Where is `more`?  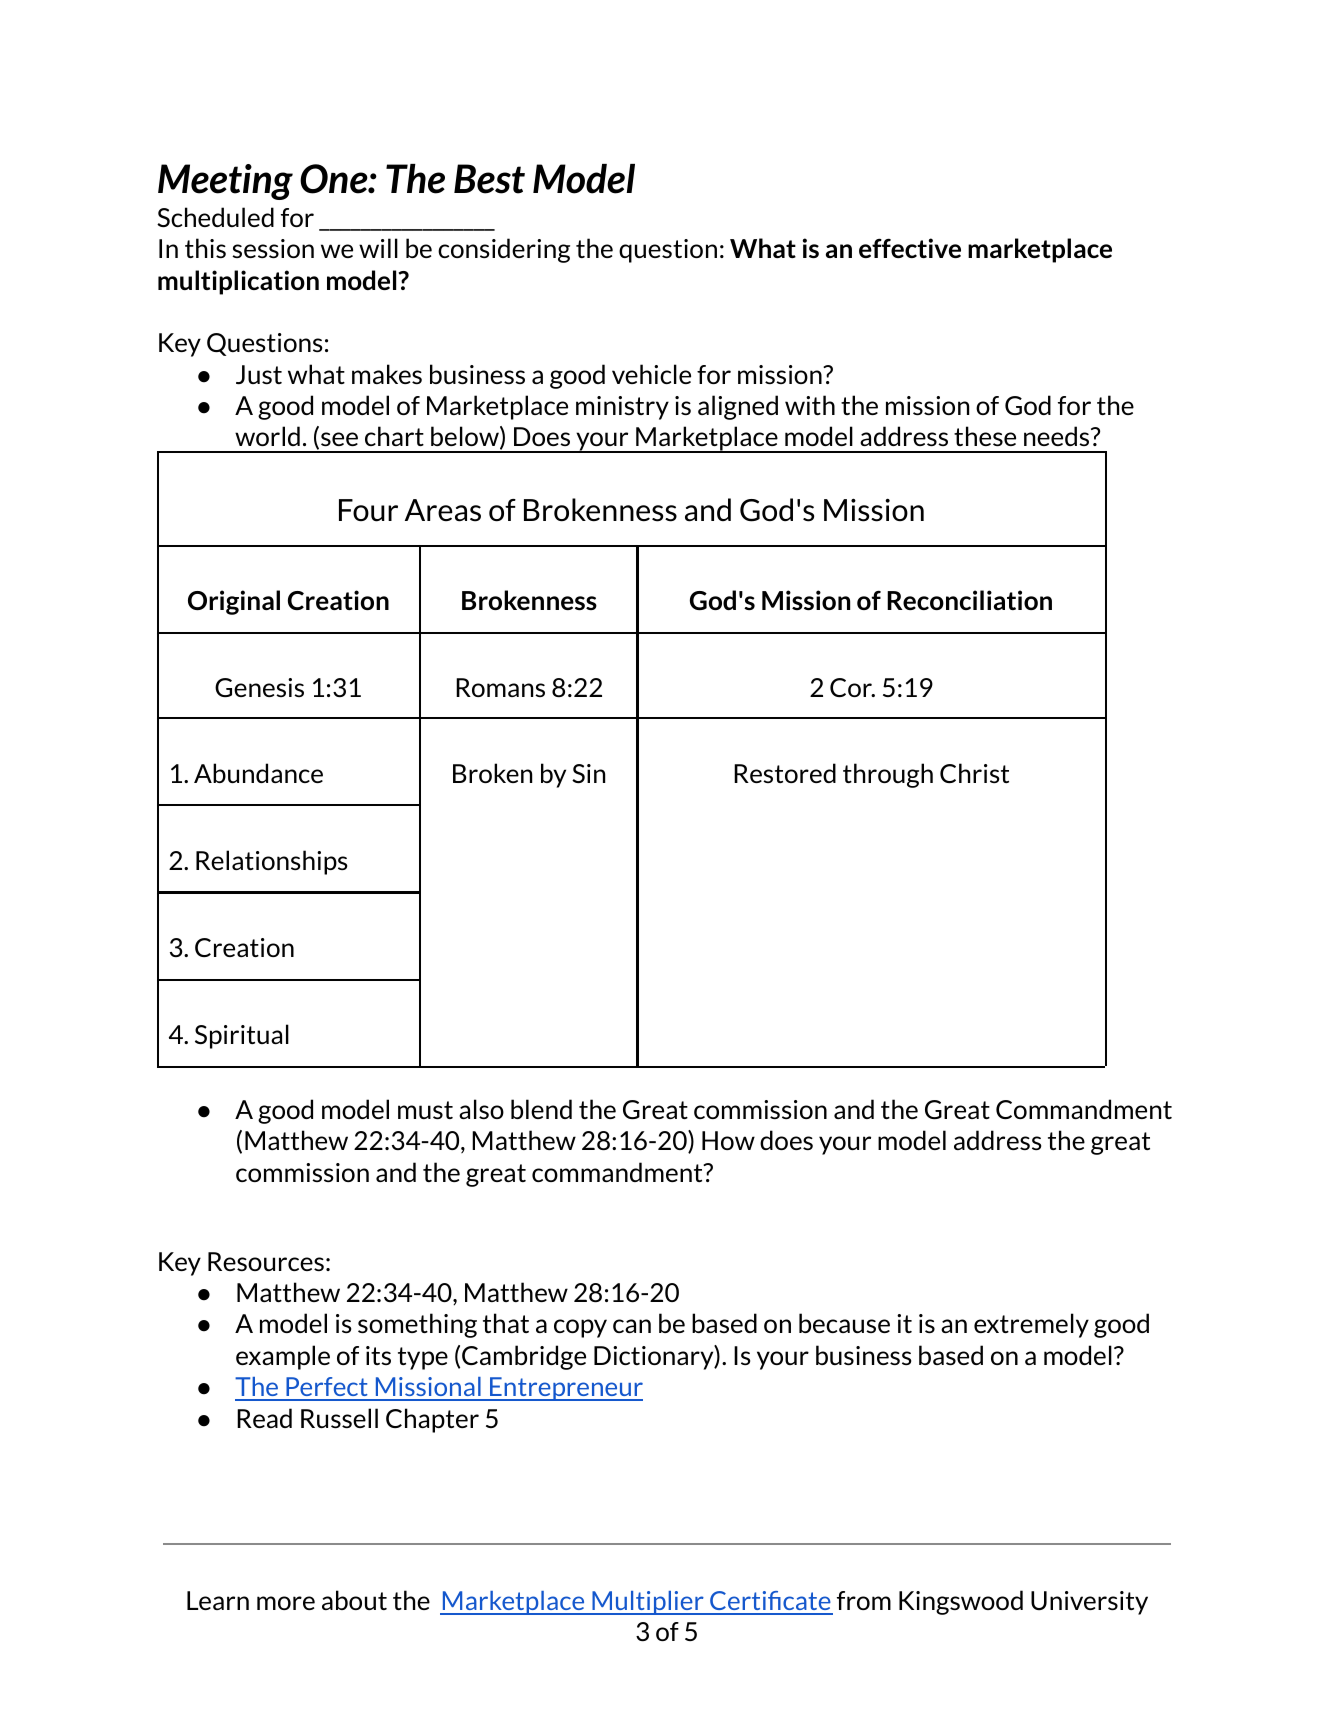
more is located at coordinates (286, 1603).
